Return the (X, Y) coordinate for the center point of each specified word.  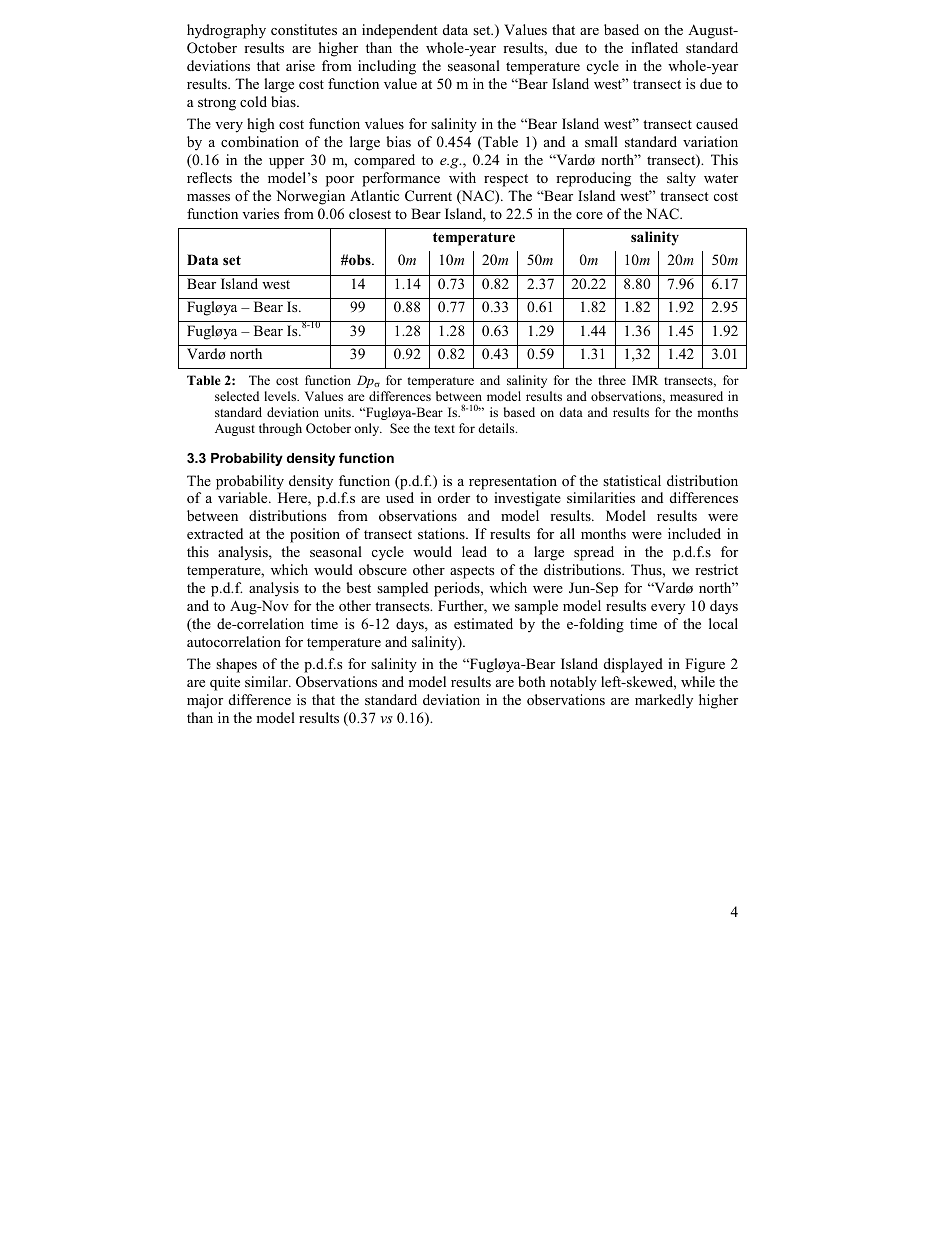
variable (244, 497)
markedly (664, 701)
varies (260, 213)
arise (300, 65)
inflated (654, 47)
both (532, 681)
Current (428, 196)
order (454, 497)
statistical (632, 480)
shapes (236, 665)
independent (399, 31)
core (589, 215)
